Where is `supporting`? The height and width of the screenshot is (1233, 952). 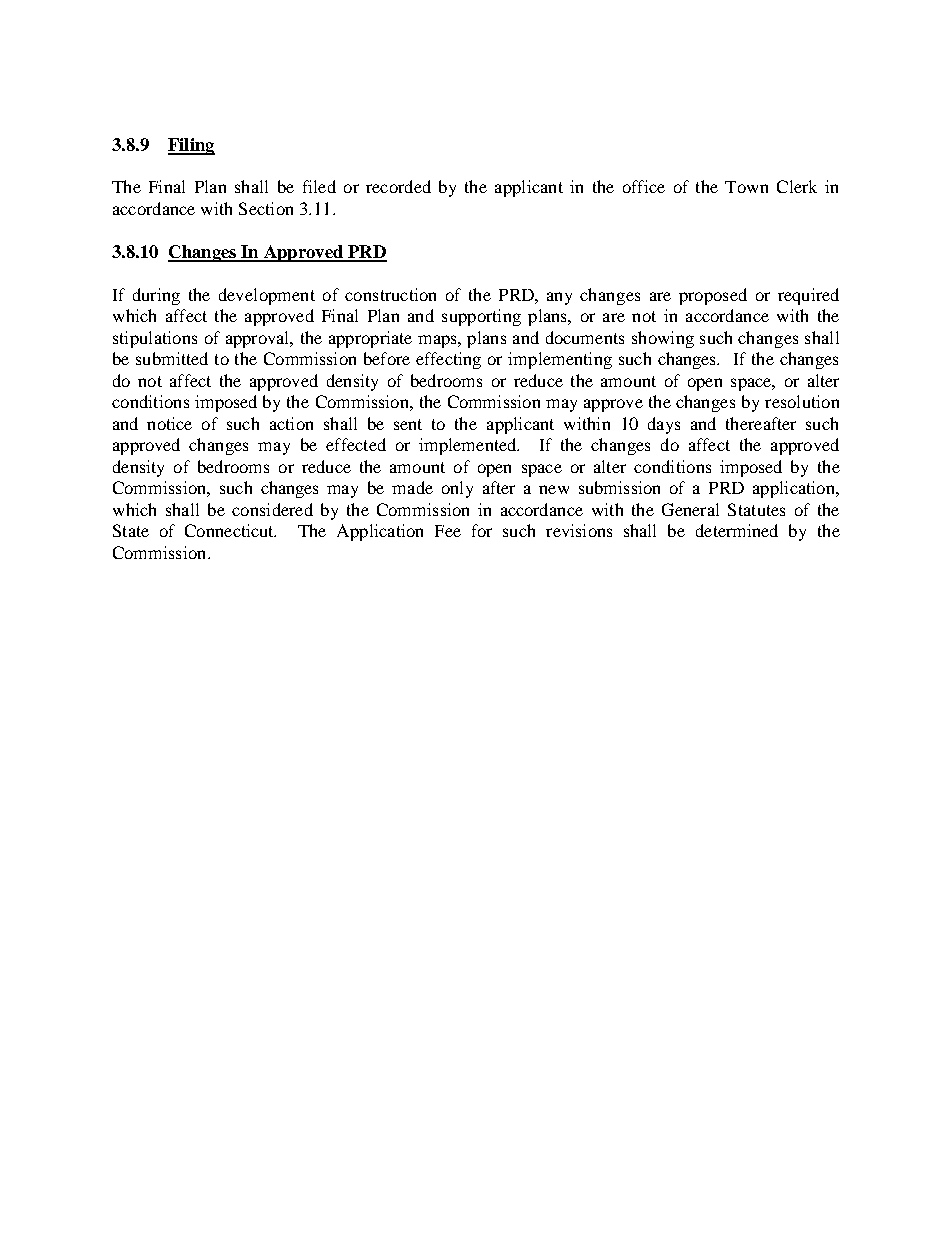 supporting is located at coordinates (481, 317).
